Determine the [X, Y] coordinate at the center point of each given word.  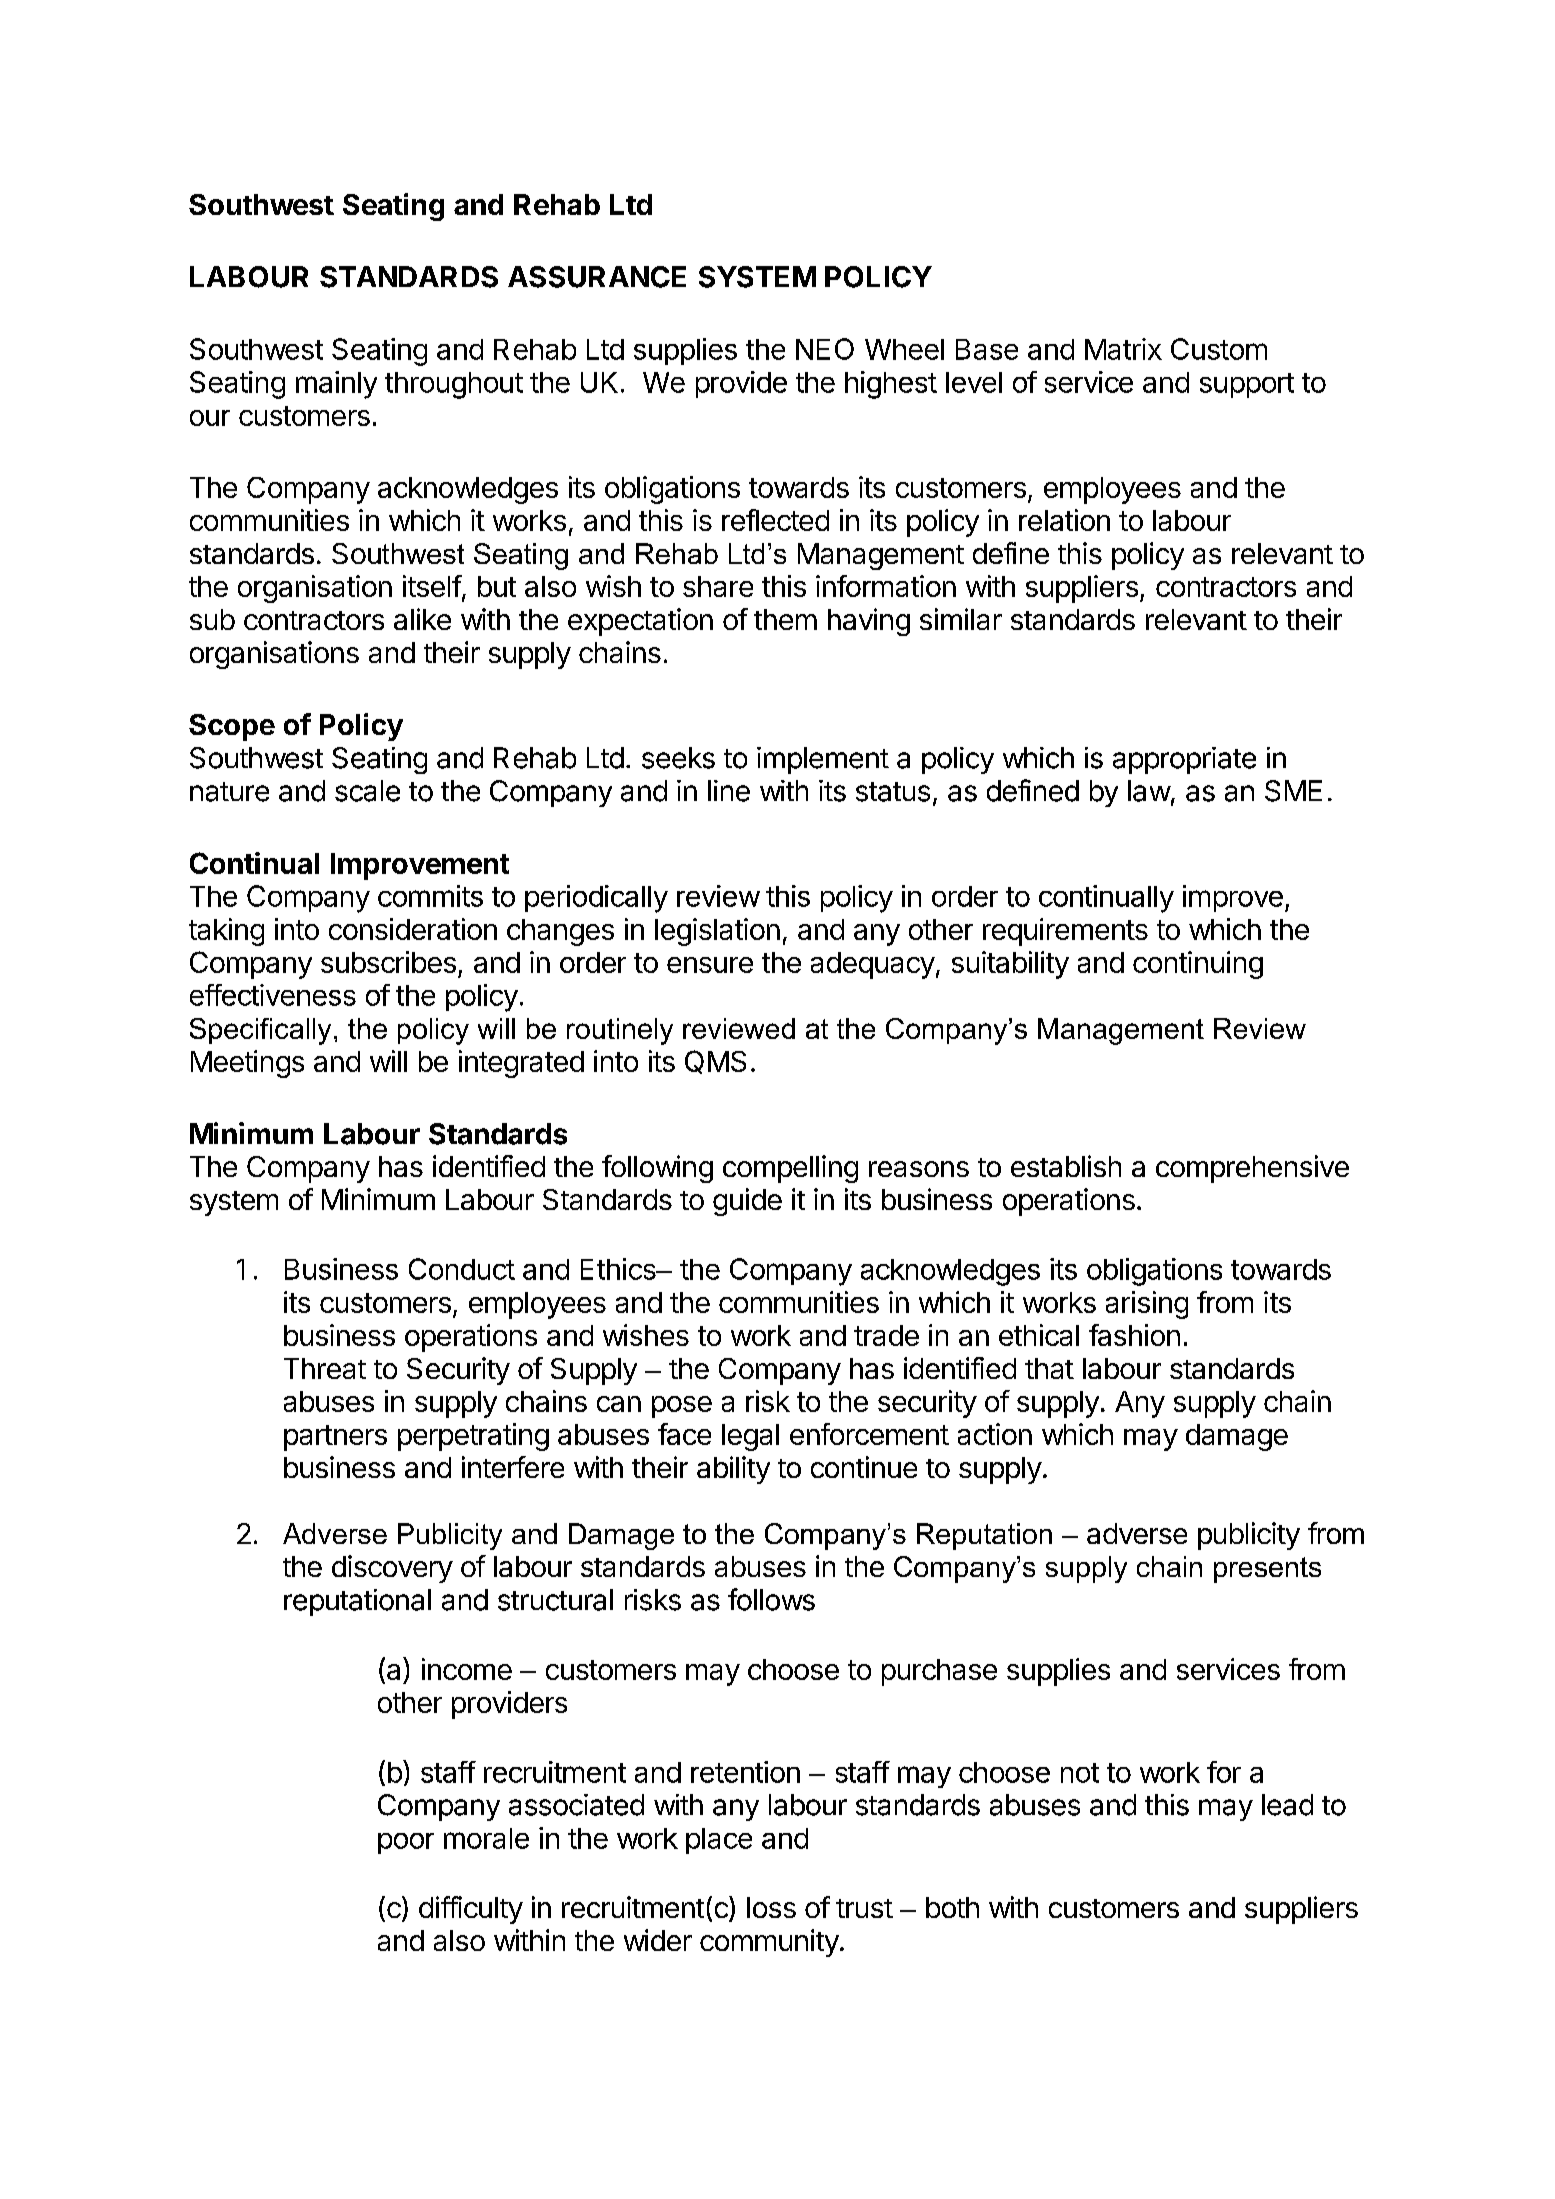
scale [367, 791]
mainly [336, 385]
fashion [1134, 1335]
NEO [825, 349]
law [1149, 791]
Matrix [1123, 349]
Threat [325, 1368]
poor [406, 1843]
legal [750, 1437]
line [729, 791]
